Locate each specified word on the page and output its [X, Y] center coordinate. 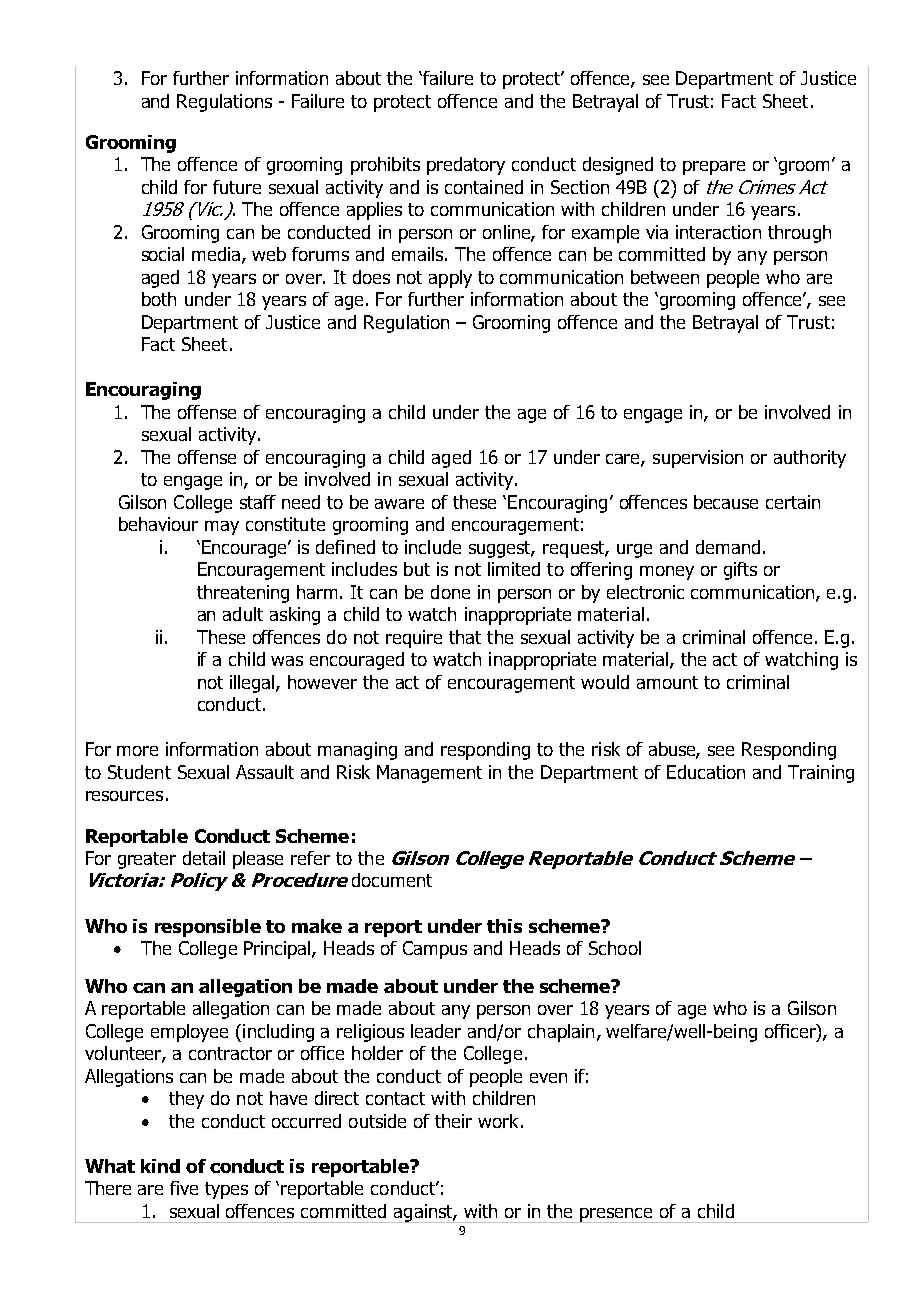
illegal [253, 684]
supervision [698, 459]
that [465, 637]
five [184, 1188]
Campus [435, 950]
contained [484, 187]
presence [617, 1215]
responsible [208, 928]
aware [399, 504]
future [237, 187]
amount [667, 682]
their [453, 1121]
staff [258, 502]
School [615, 948]
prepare [714, 168]
